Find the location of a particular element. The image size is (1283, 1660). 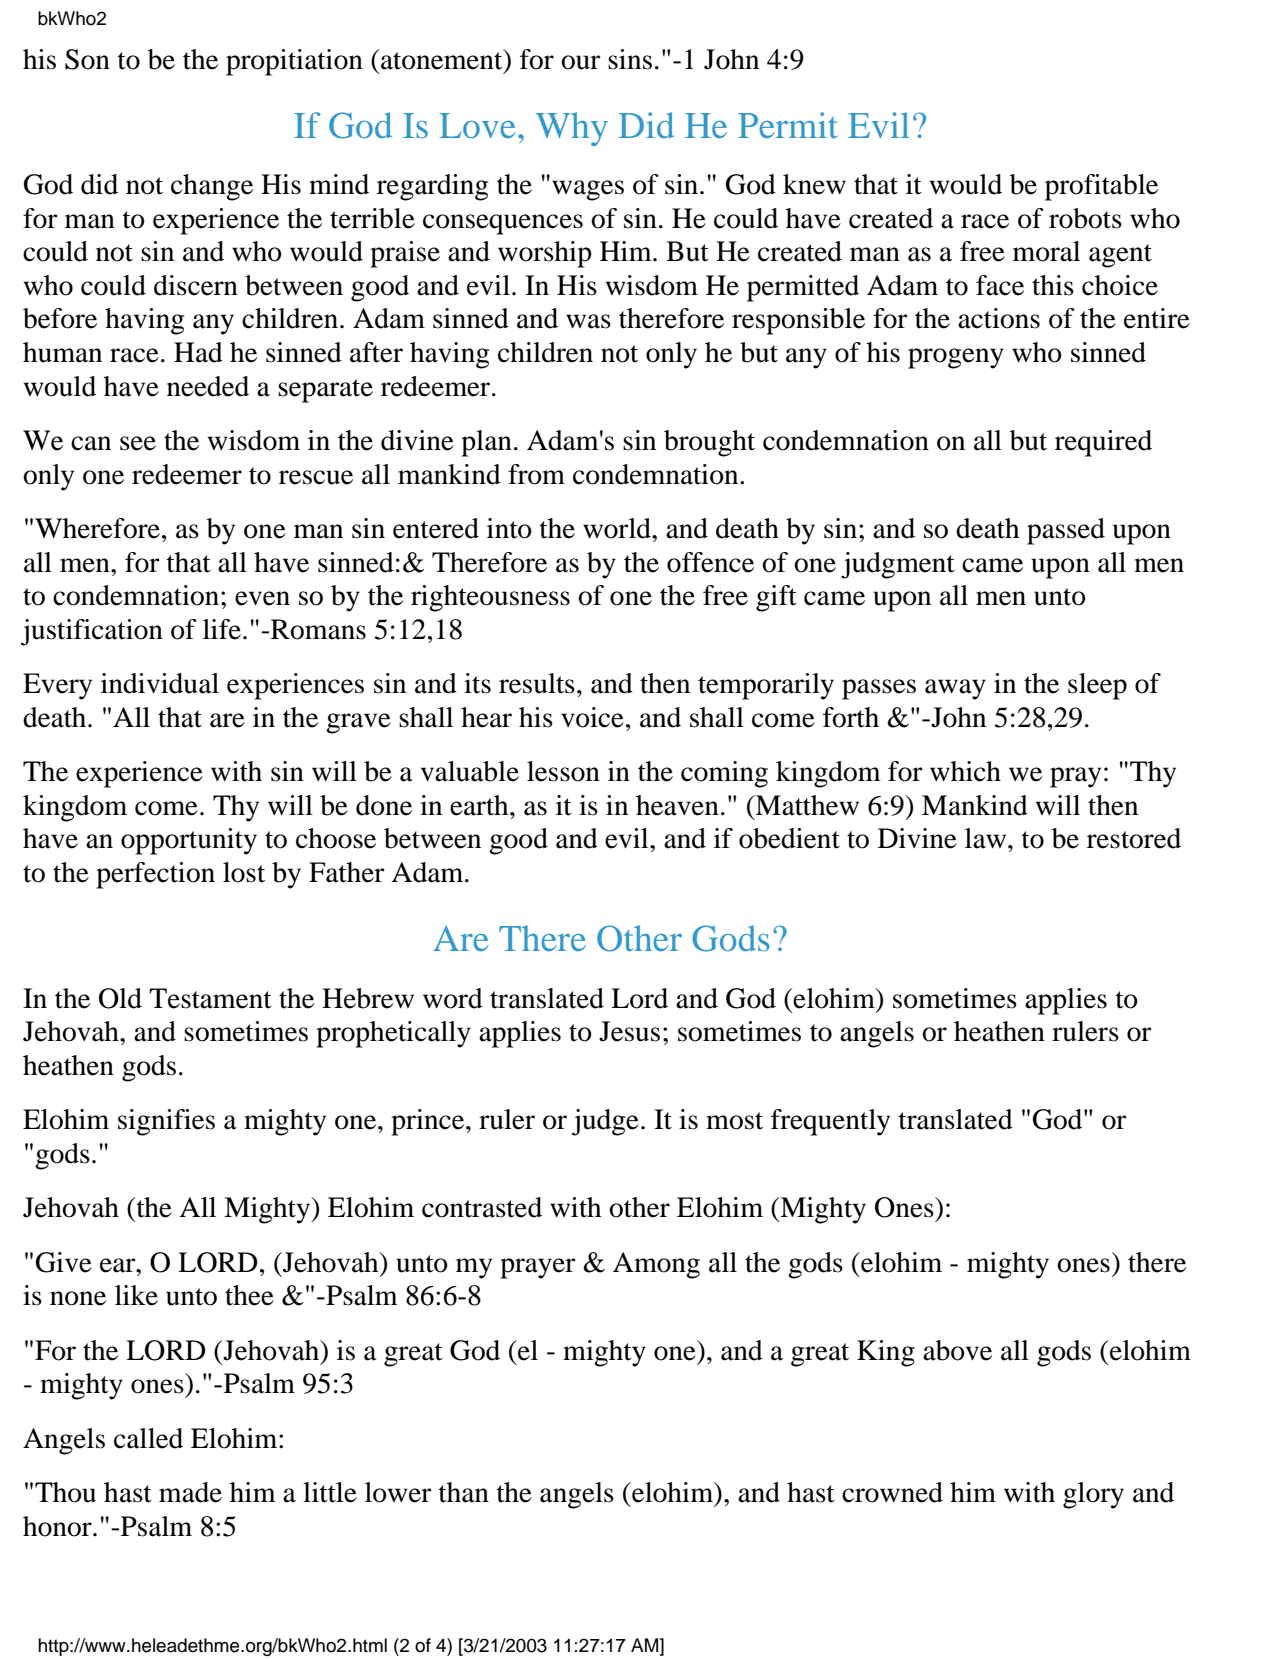

glory is located at coordinates (1093, 1495).
